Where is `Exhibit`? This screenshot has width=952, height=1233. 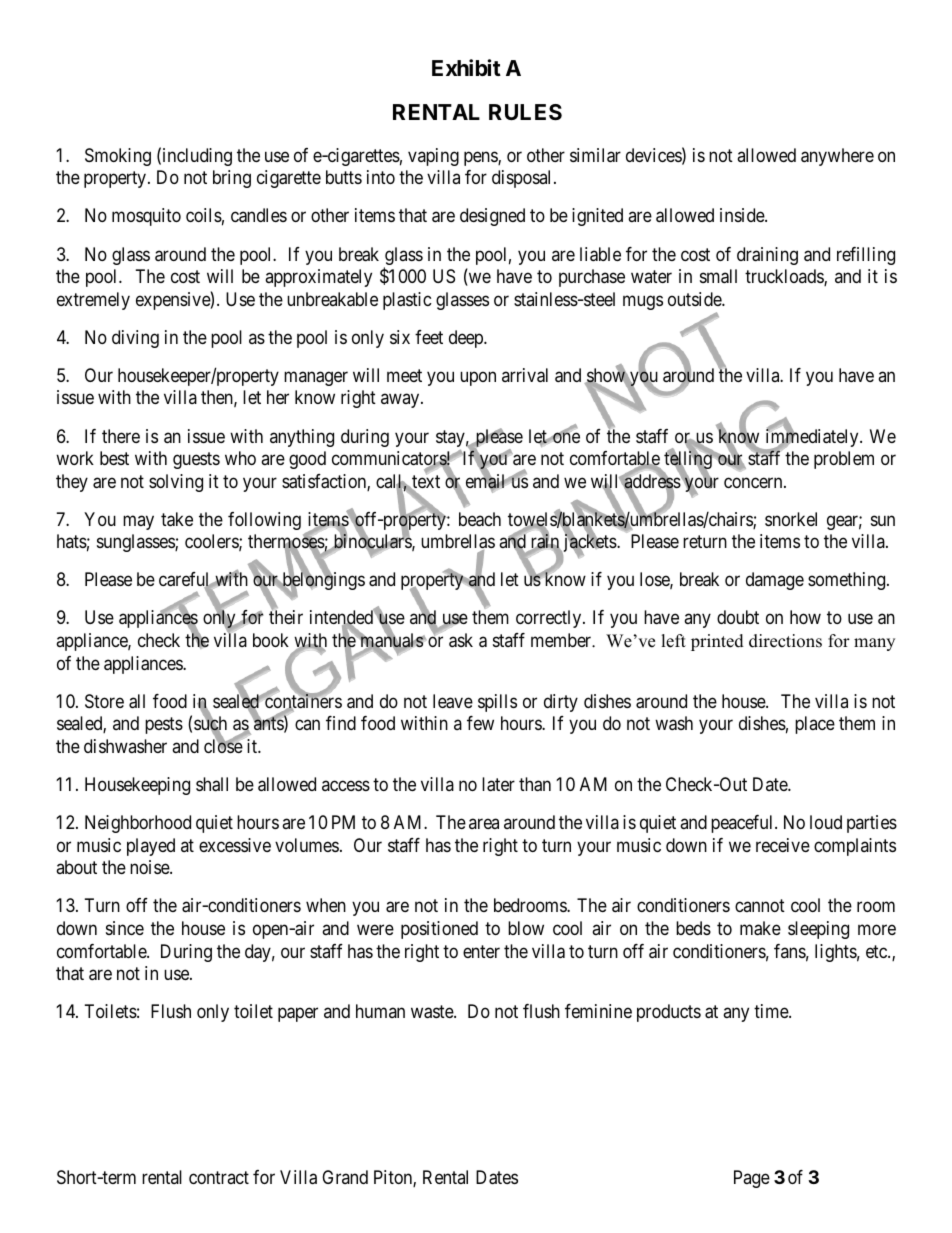
Exhibit is located at coordinates (466, 67).
